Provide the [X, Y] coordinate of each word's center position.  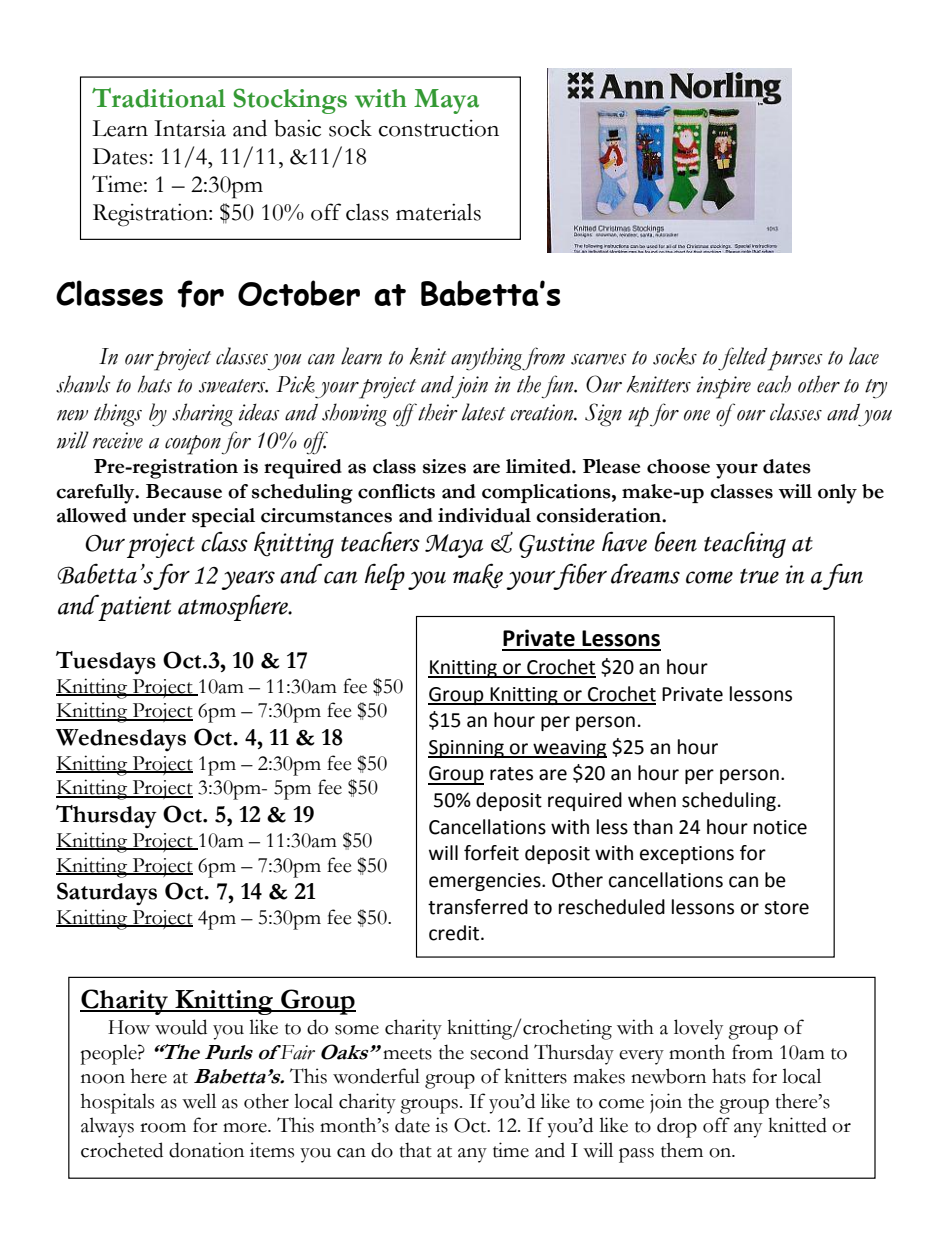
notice [780, 827]
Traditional [159, 98]
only [837, 494]
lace [864, 356]
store [786, 908]
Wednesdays [121, 740]
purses [794, 359]
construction [439, 128]
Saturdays [107, 894]
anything [487, 359]
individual [484, 515]
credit [455, 933]
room [163, 1128]
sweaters [233, 386]
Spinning [467, 749]
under [159, 515]
